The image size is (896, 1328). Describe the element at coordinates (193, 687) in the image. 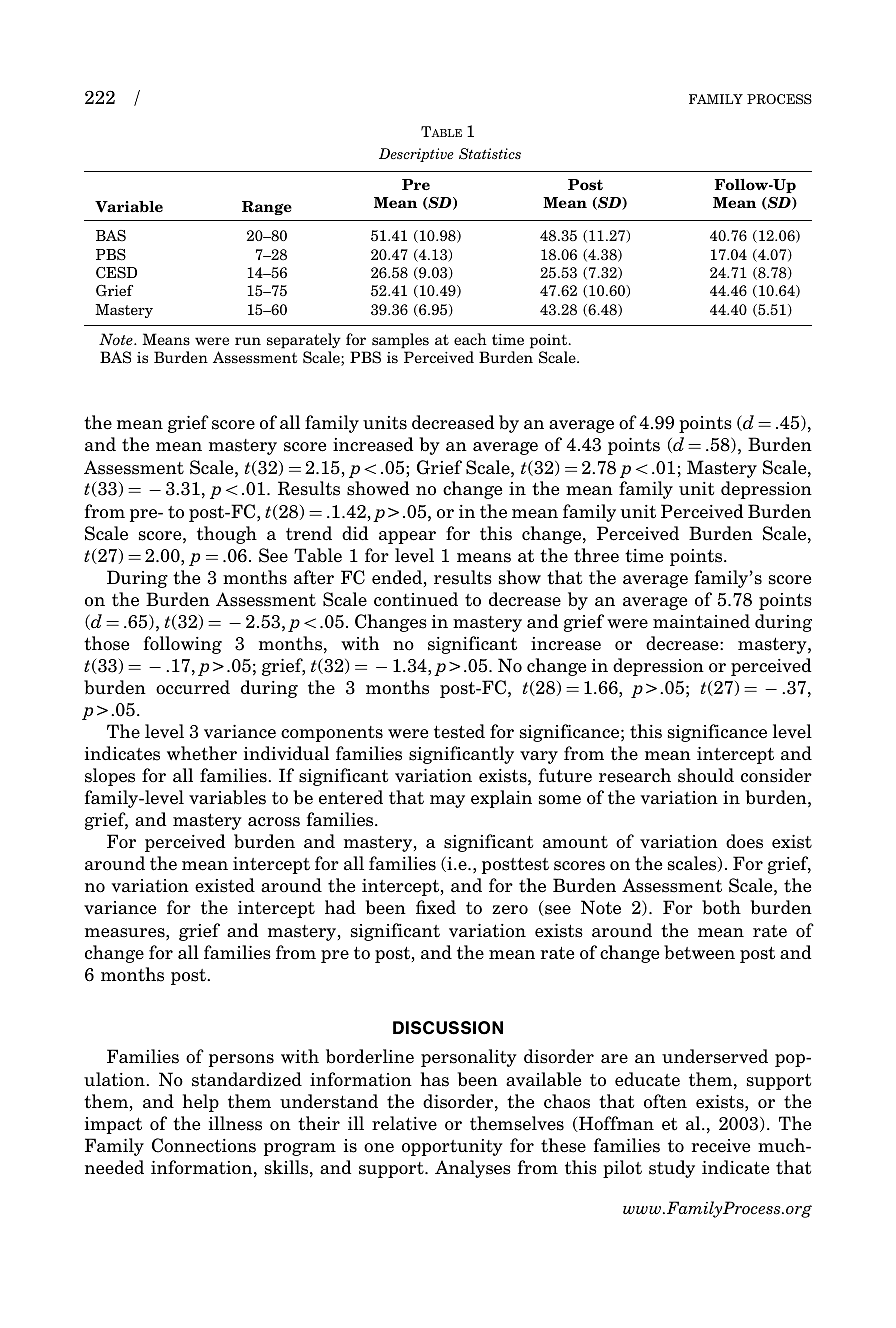

I see `occurred` at that location.
